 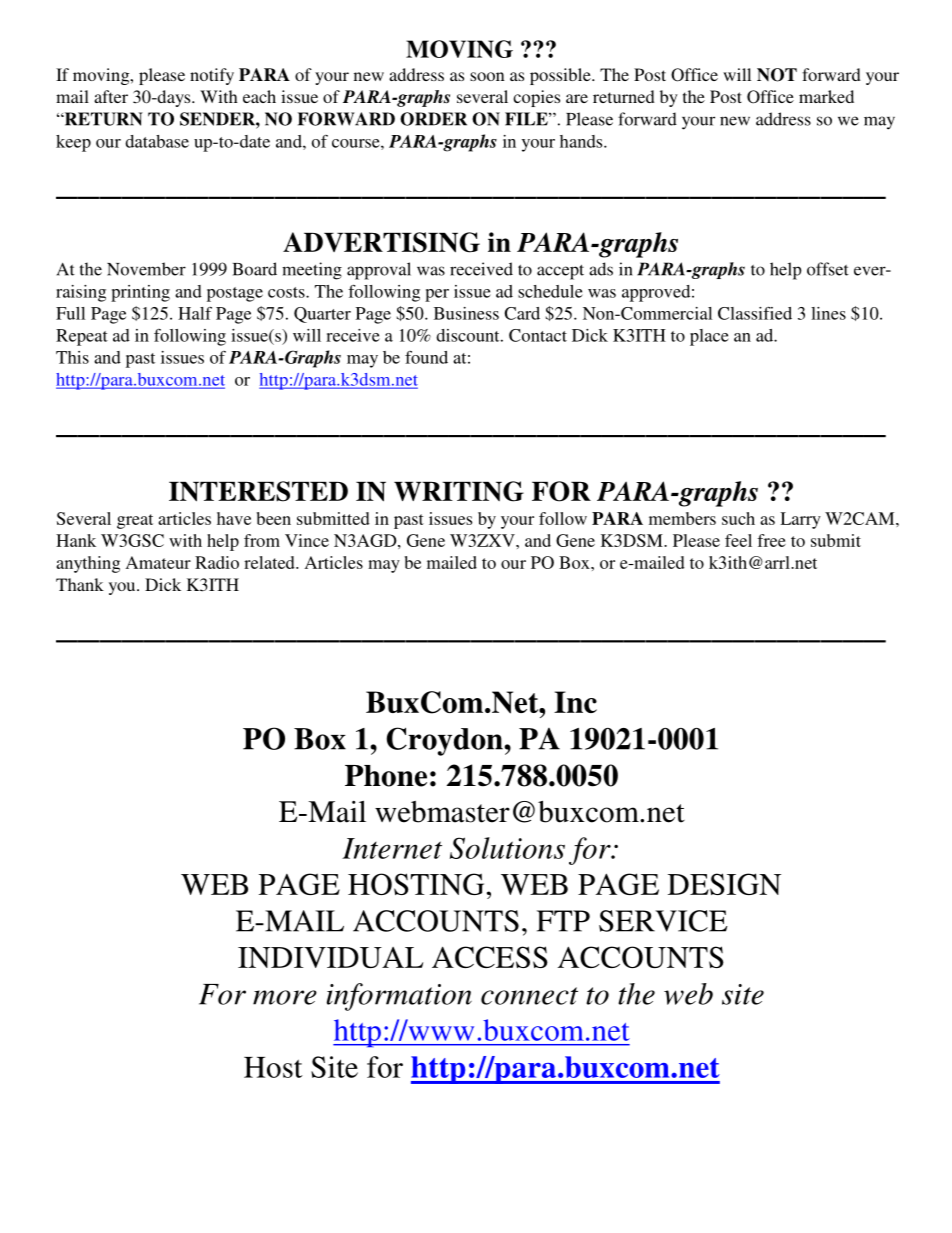 What do you see at coordinates (135, 521) in the image?
I see `great` at bounding box center [135, 521].
